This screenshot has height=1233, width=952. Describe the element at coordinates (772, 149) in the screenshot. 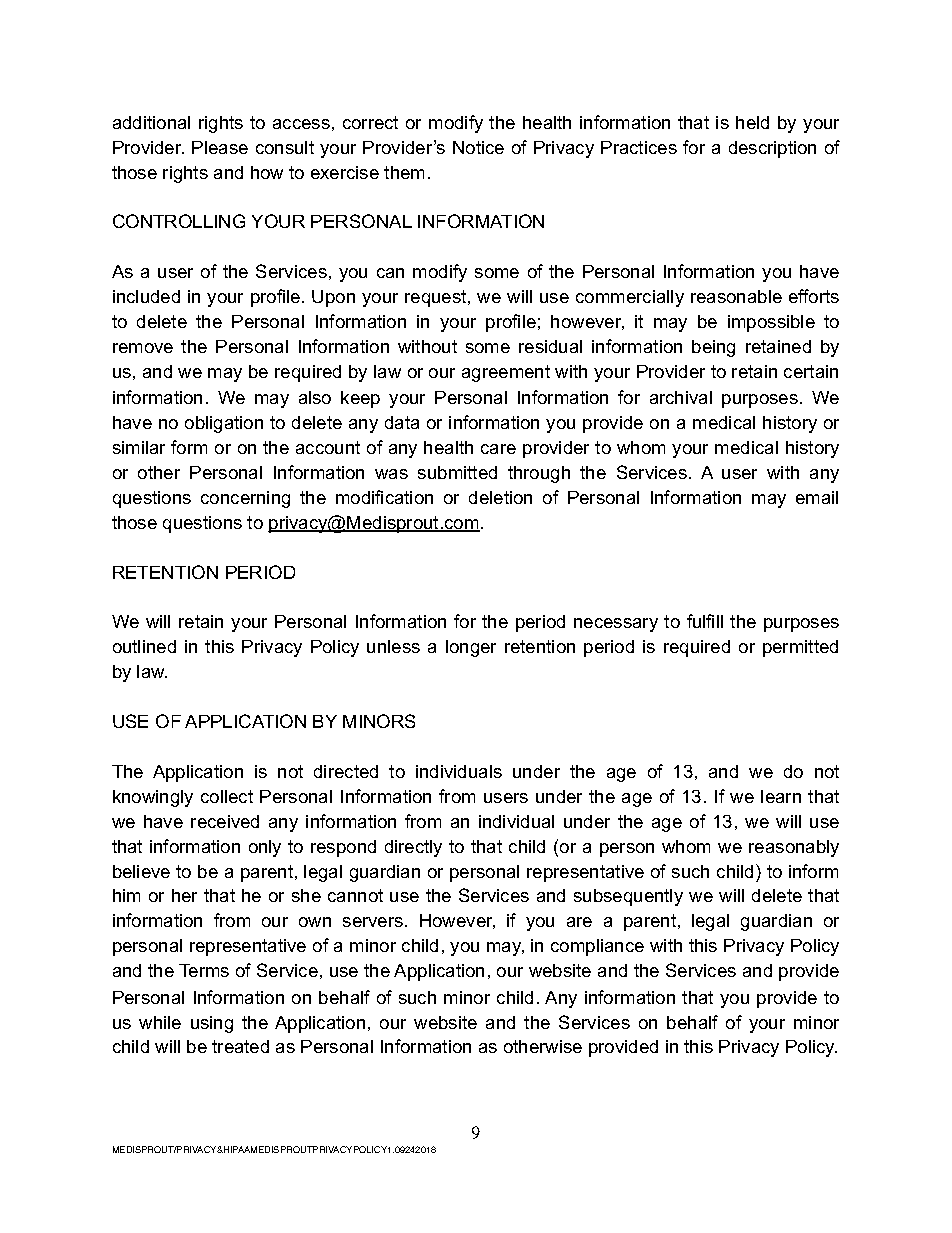

I see `description` at that location.
